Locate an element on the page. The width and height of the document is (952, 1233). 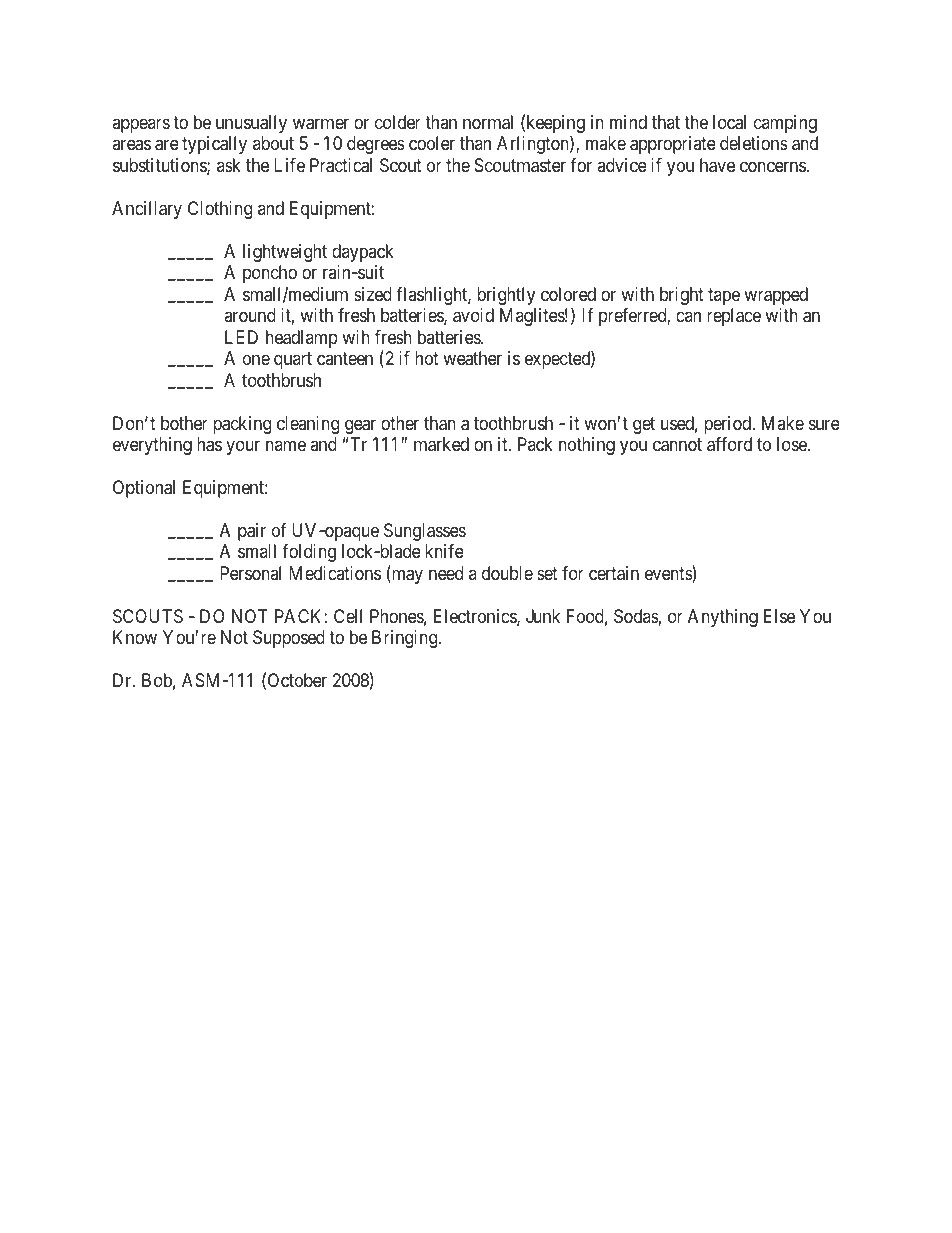
Supposed is located at coordinates (289, 639).
